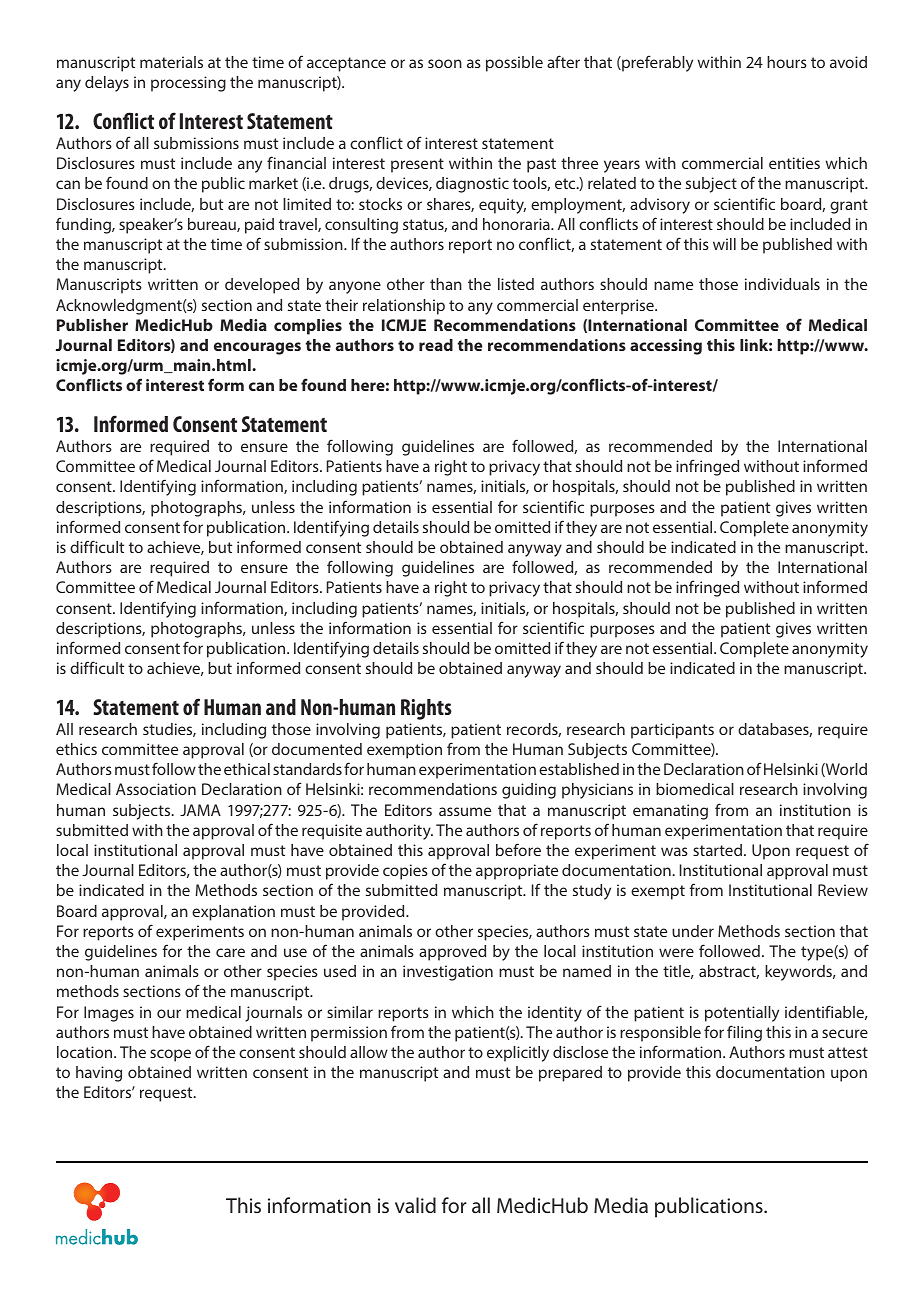 The width and height of the image is (924, 1308). I want to click on hours, so click(787, 62).
